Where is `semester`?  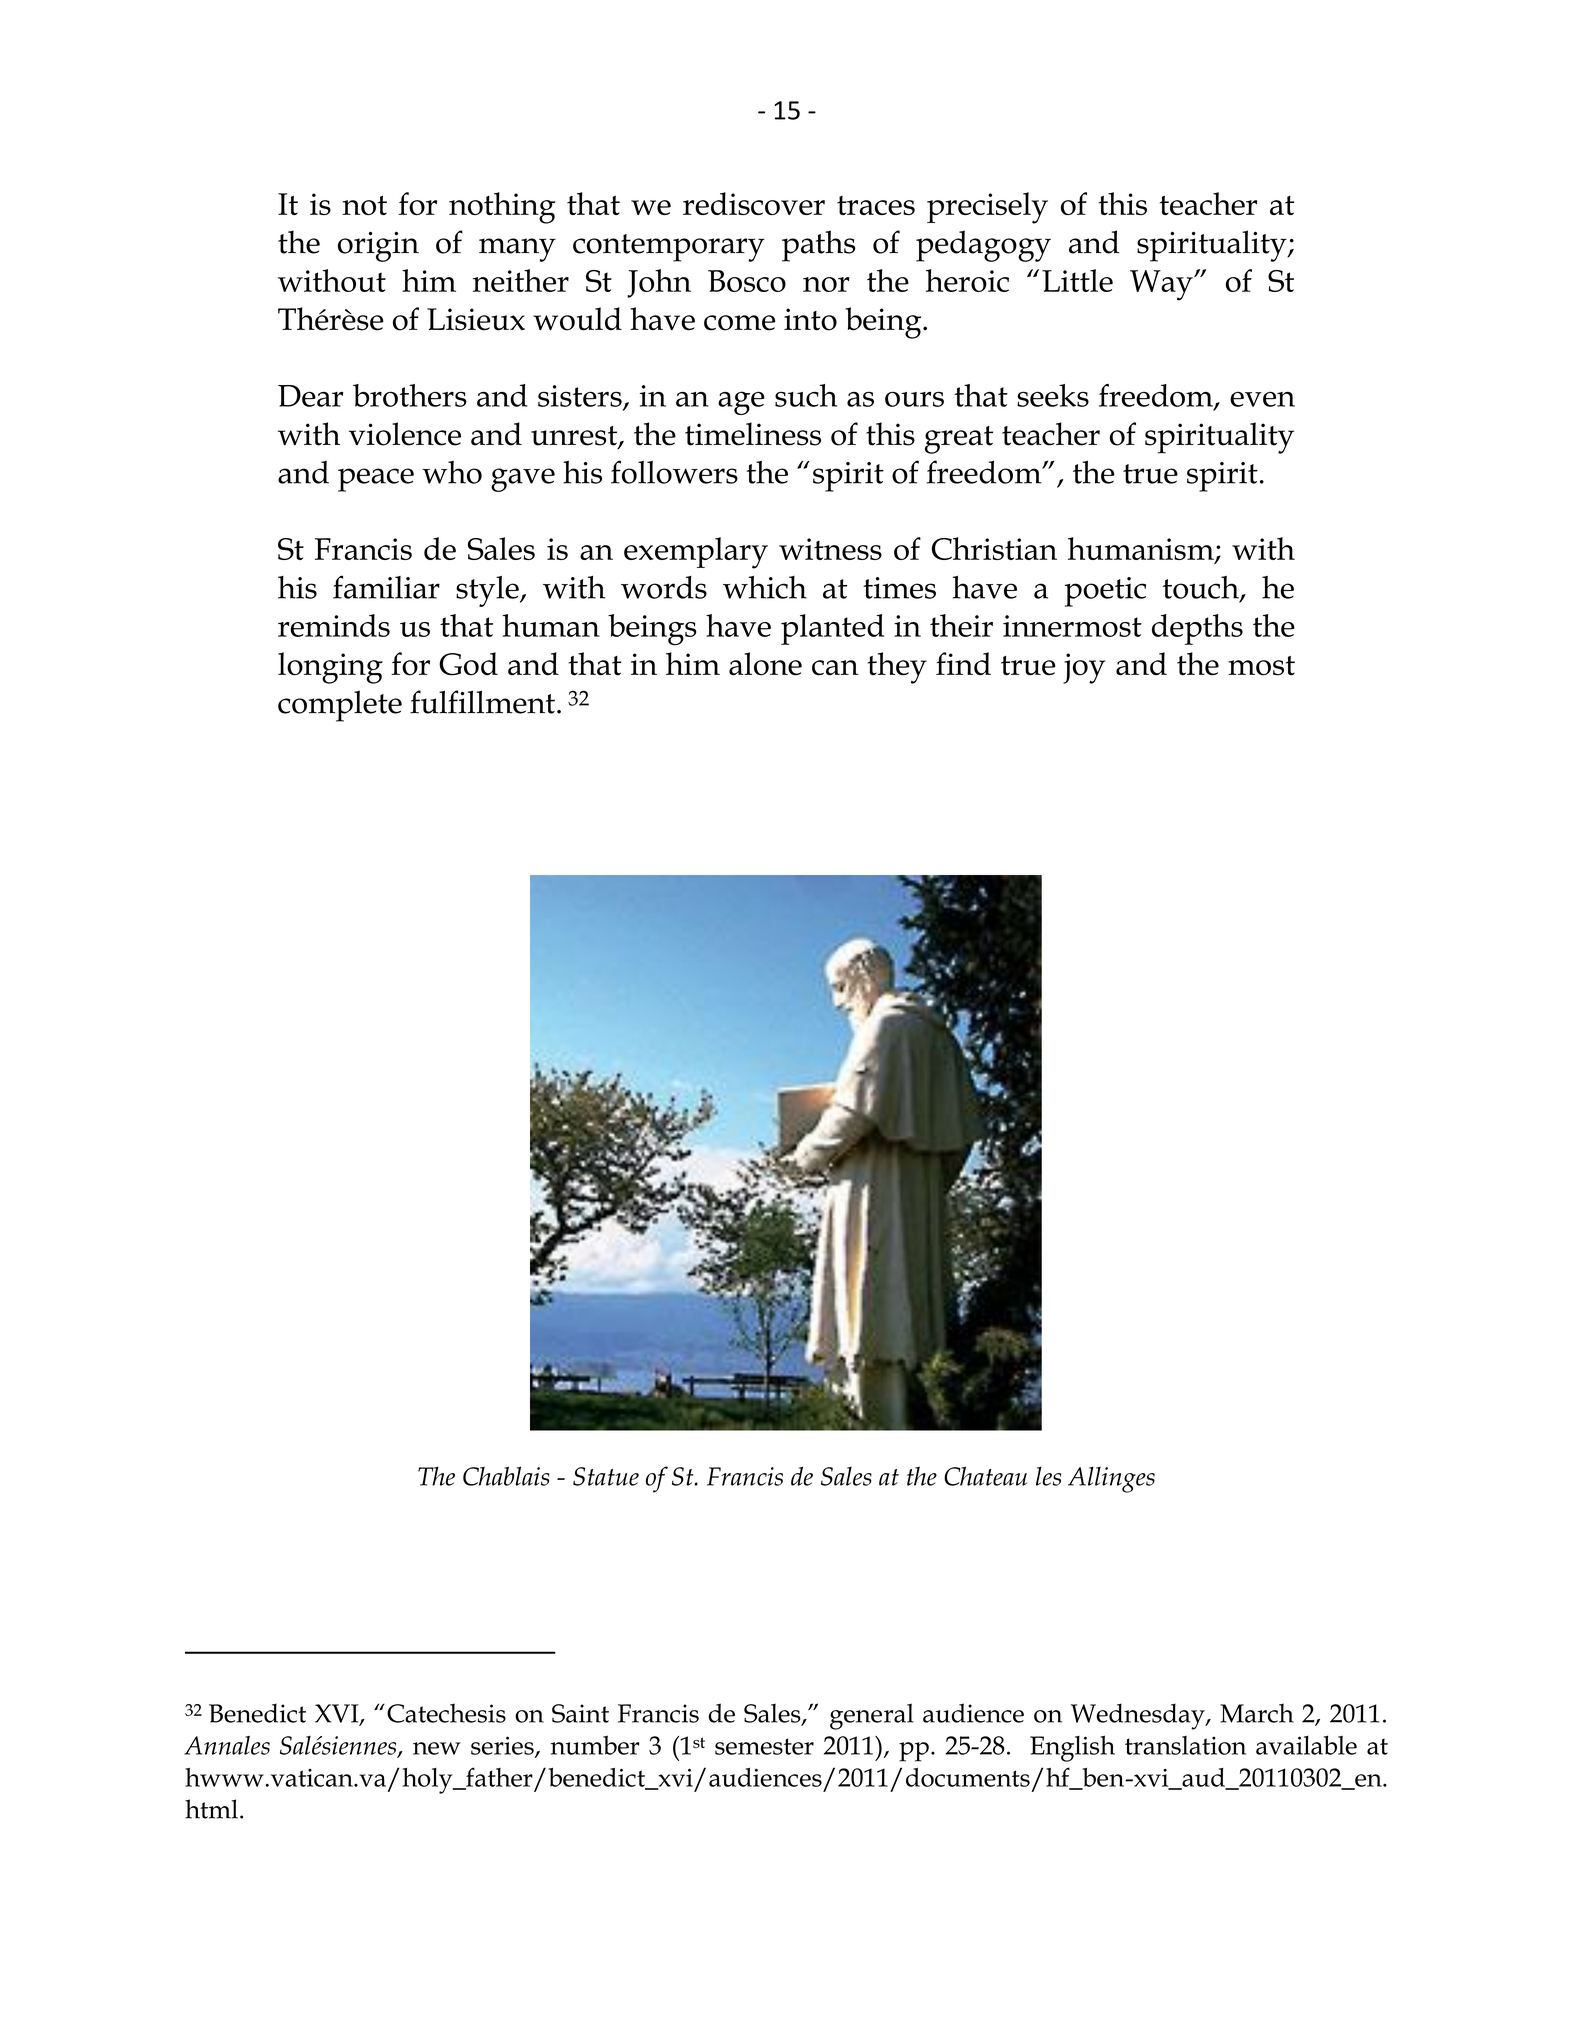
semester is located at coordinates (764, 1746).
